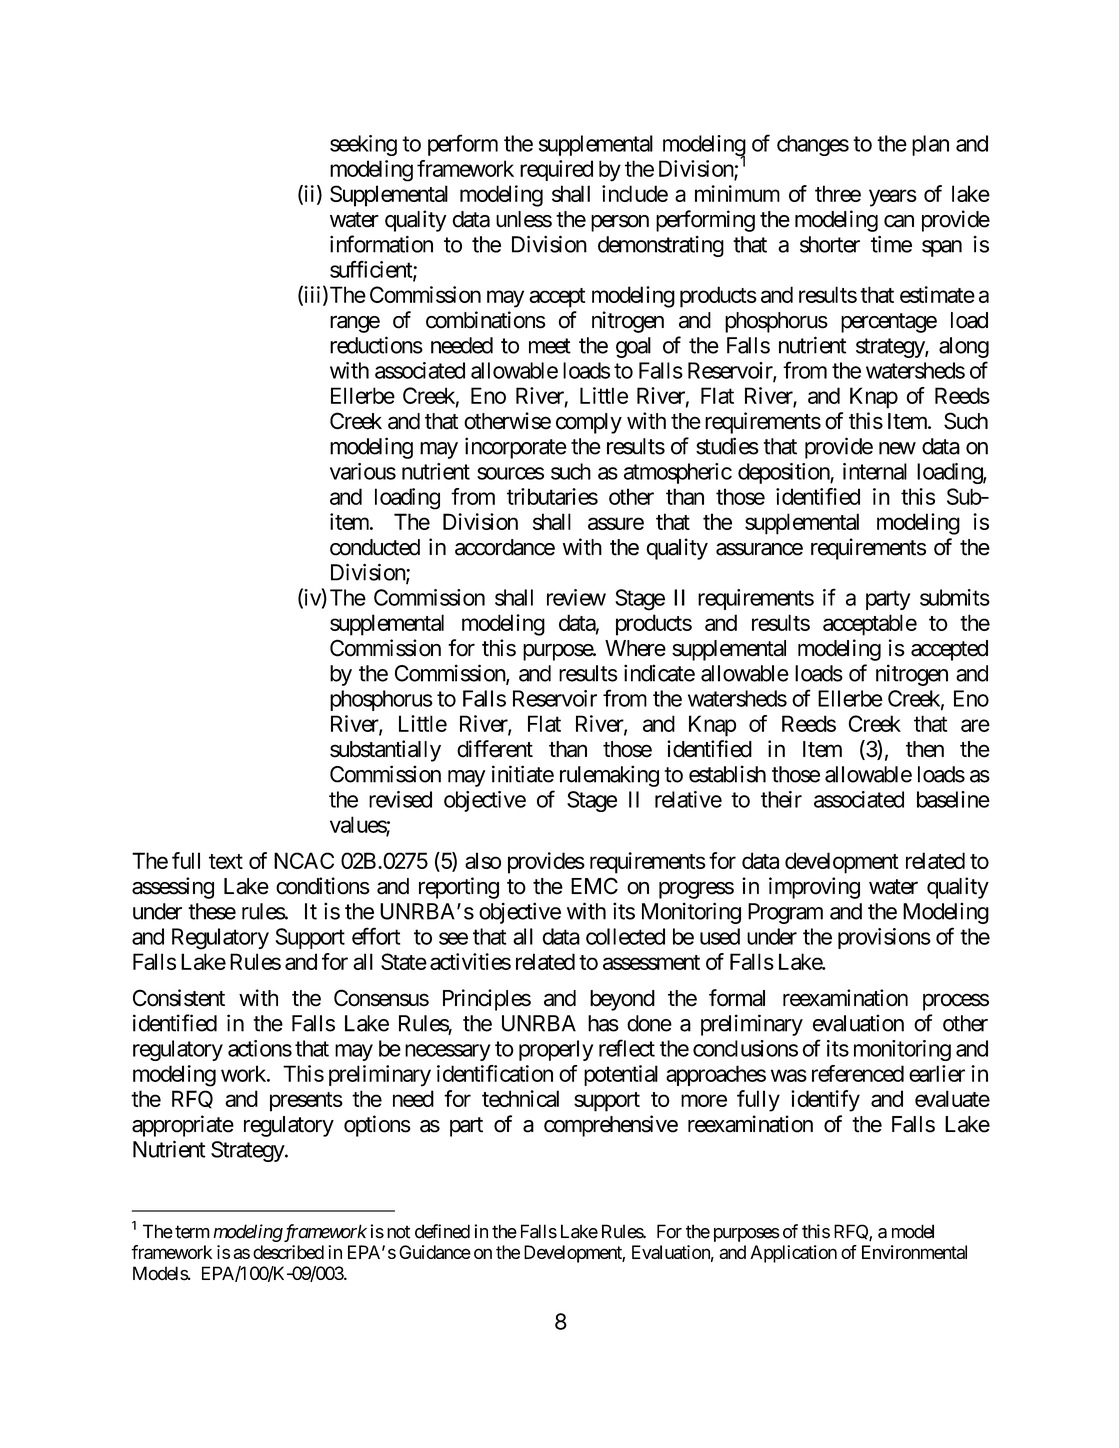  What do you see at coordinates (899, 221) in the screenshot?
I see `can` at bounding box center [899, 221].
